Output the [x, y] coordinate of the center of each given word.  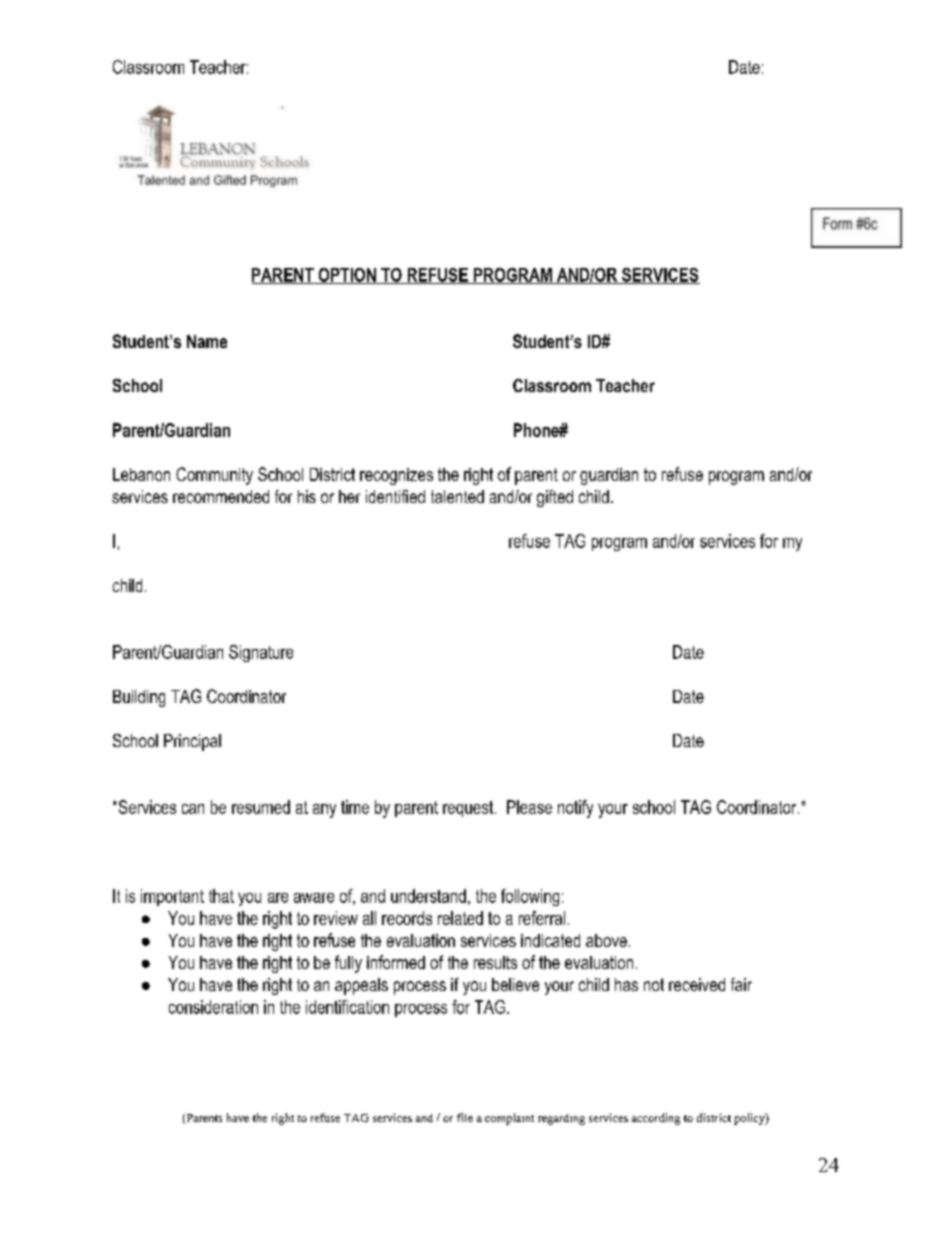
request [468, 809]
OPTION [347, 276]
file [465, 1117]
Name [207, 341]
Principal [192, 742]
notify [575, 809]
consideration [213, 1007]
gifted [555, 498]
